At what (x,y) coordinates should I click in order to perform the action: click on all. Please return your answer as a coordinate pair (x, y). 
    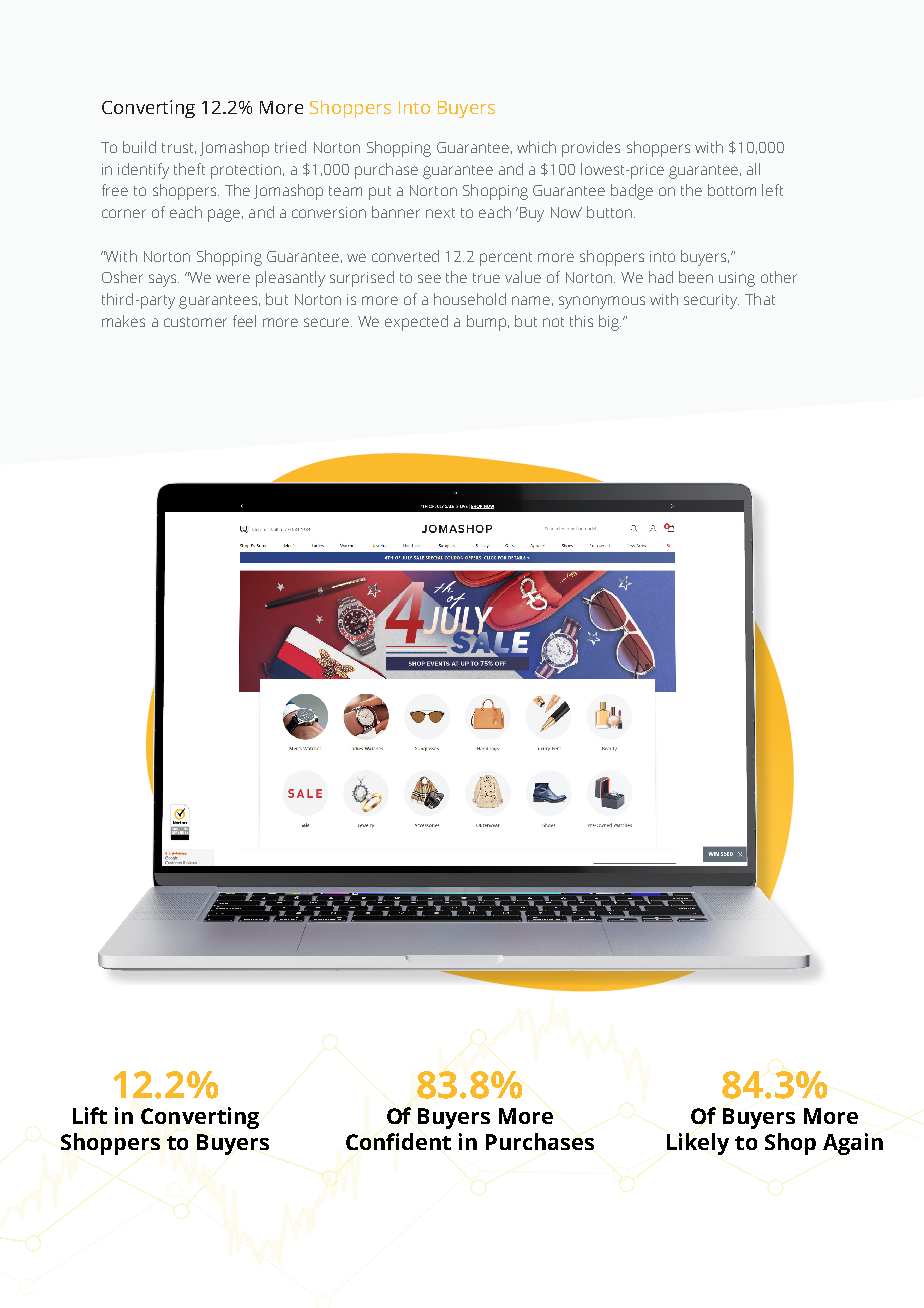
    Looking at the image, I should click on (753, 169).
